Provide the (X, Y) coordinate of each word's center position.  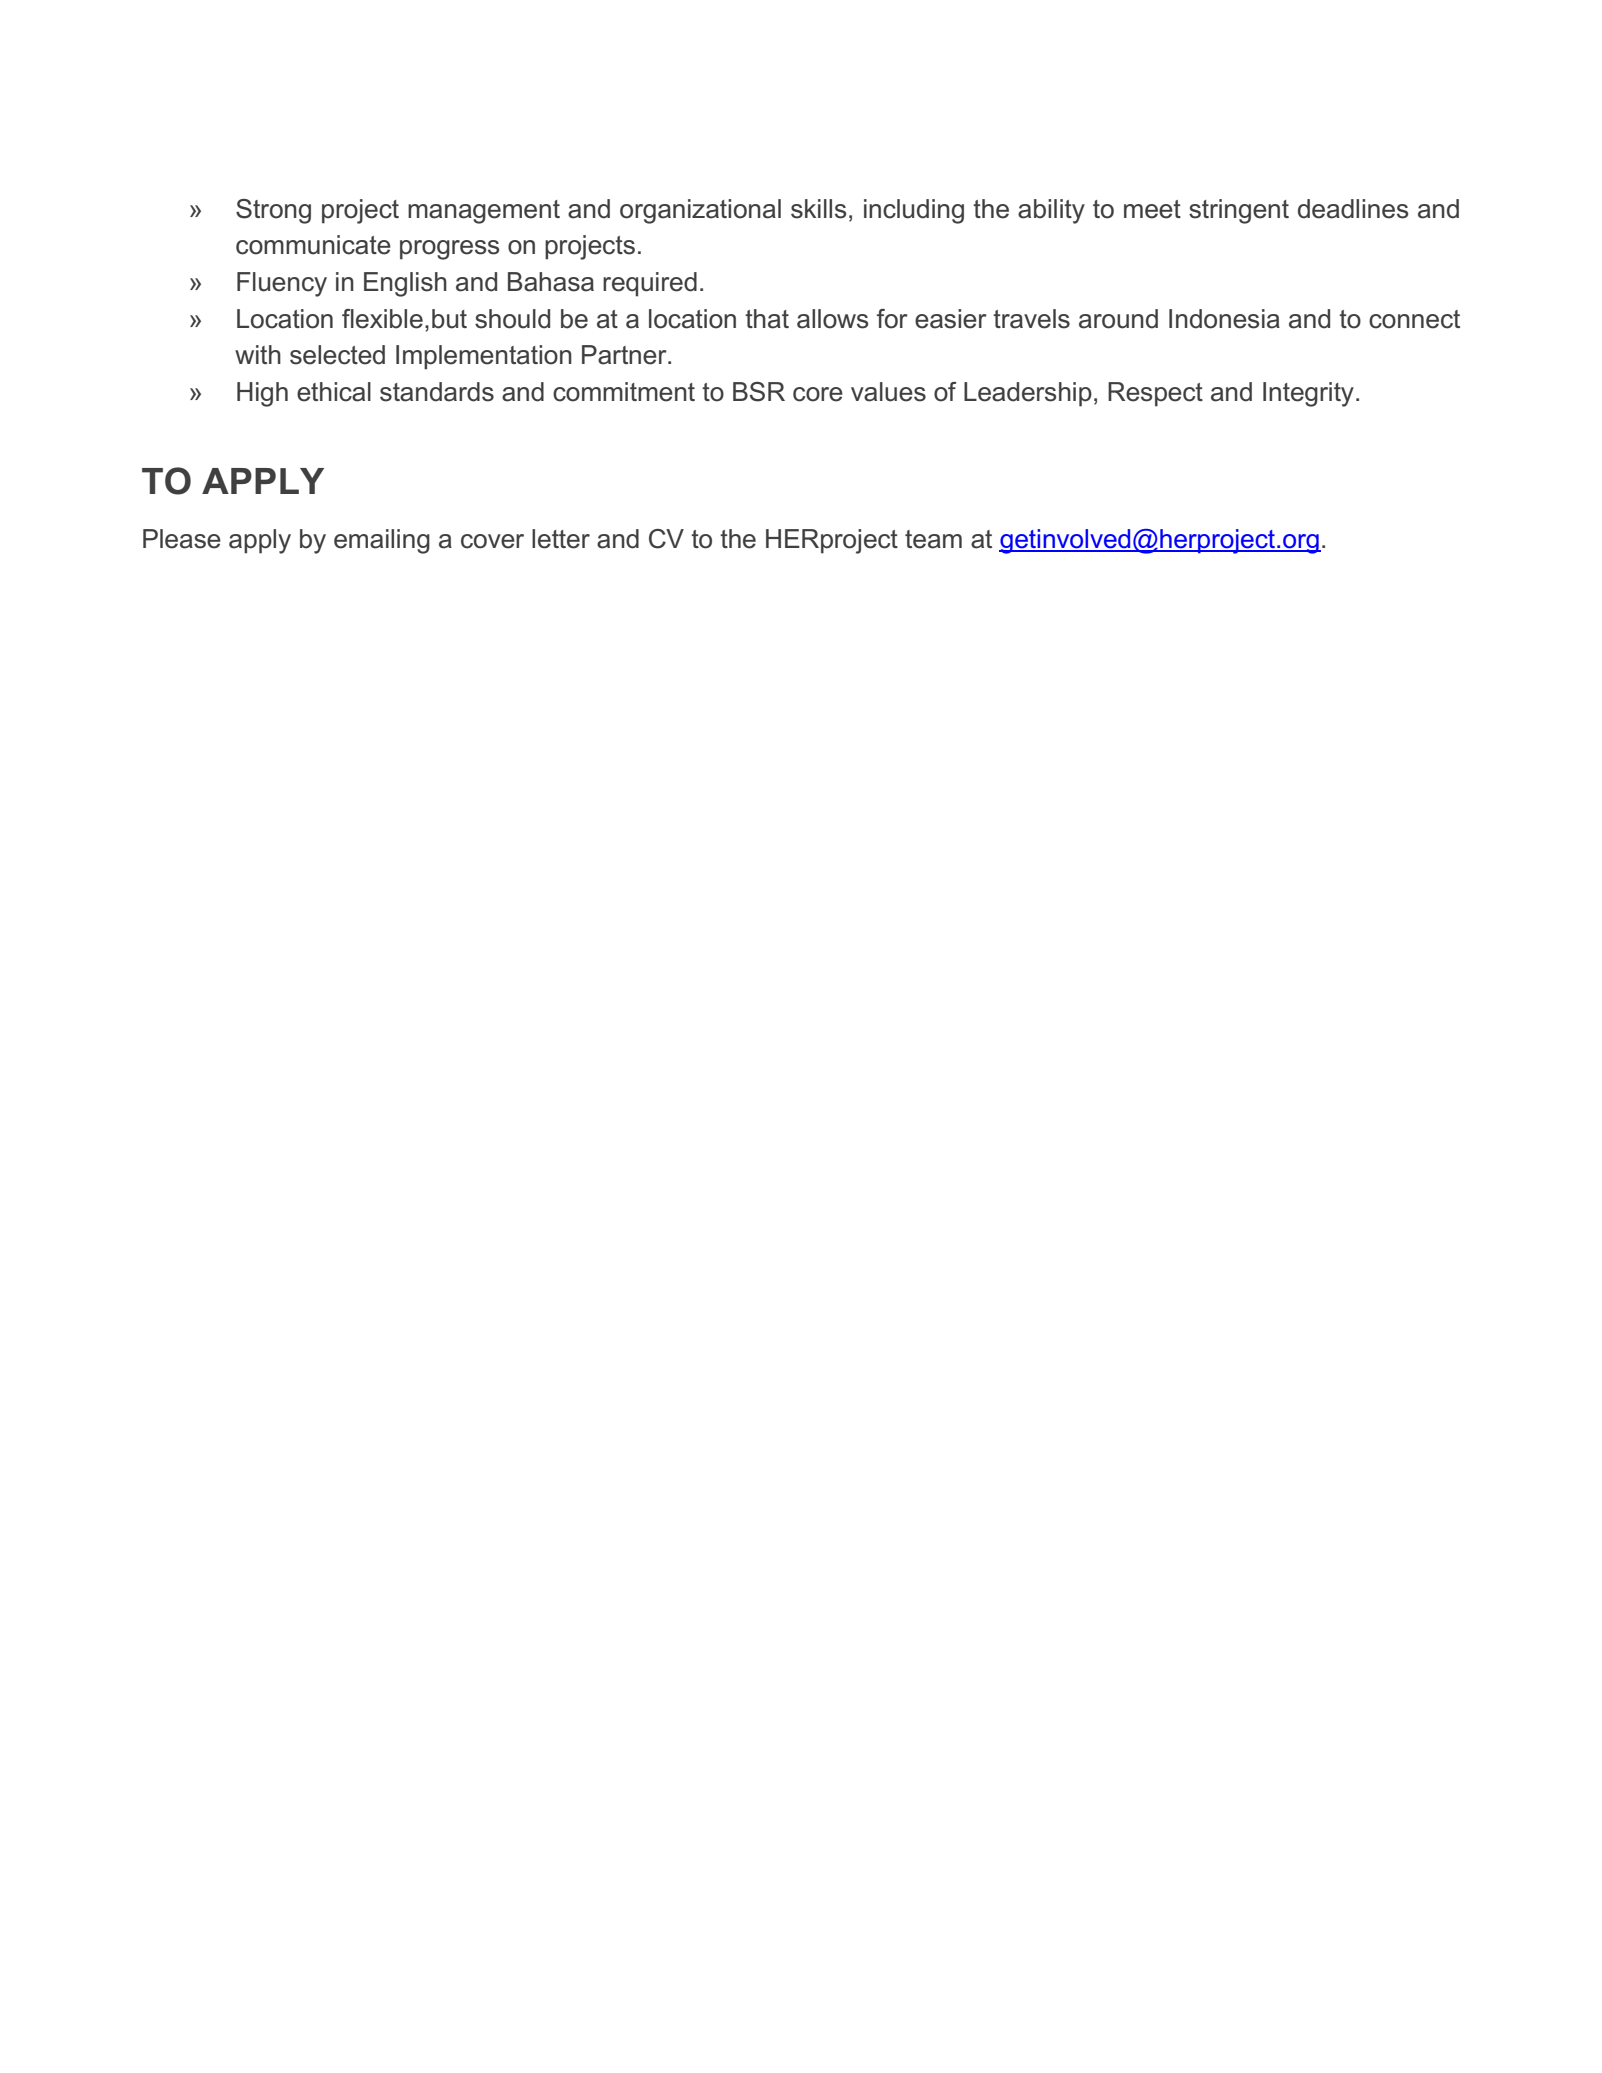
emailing (382, 541)
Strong (273, 211)
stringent (1239, 211)
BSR (759, 392)
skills (818, 209)
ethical (334, 392)
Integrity (1308, 394)
